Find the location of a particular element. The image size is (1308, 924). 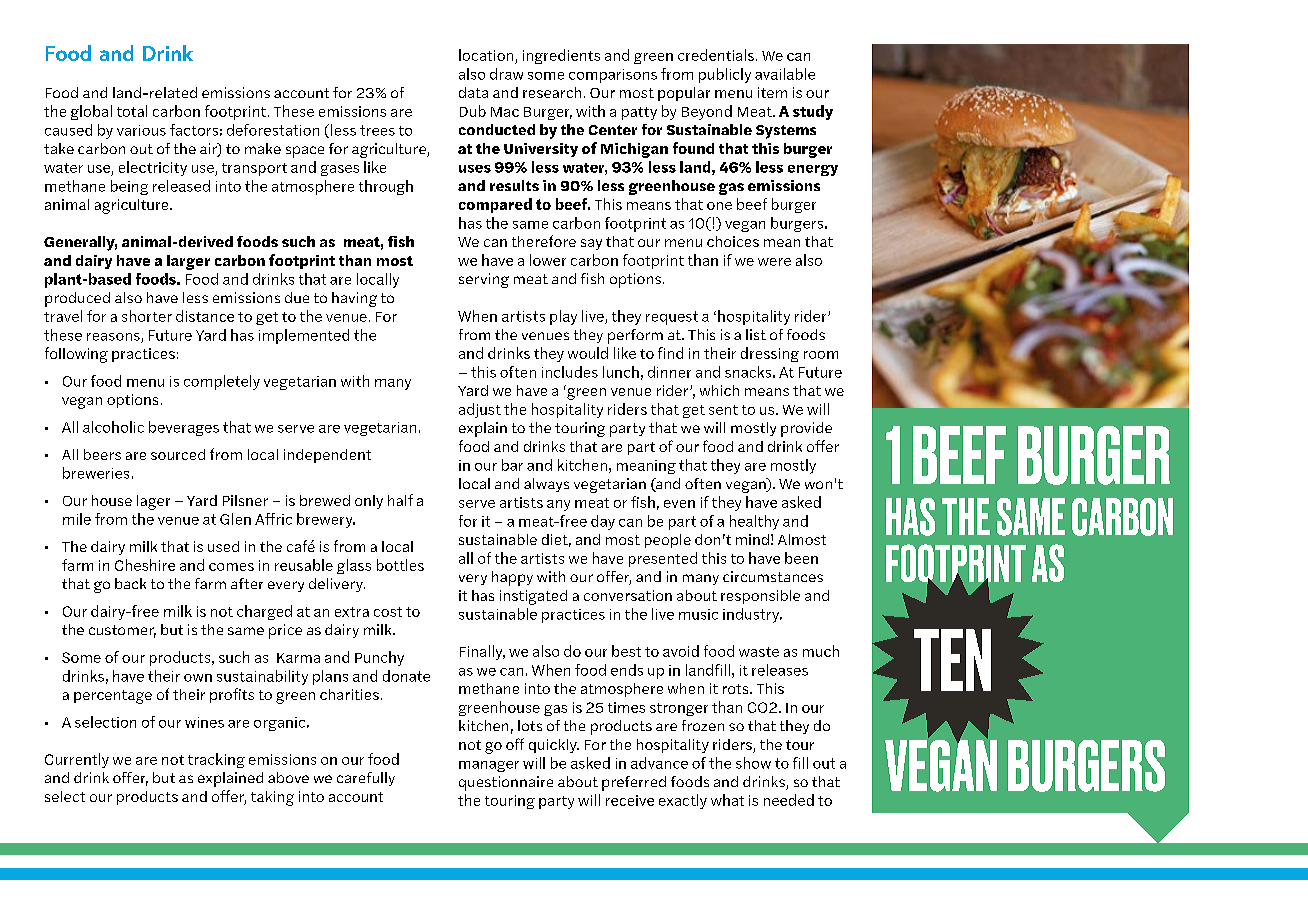

beverages is located at coordinates (184, 428).
